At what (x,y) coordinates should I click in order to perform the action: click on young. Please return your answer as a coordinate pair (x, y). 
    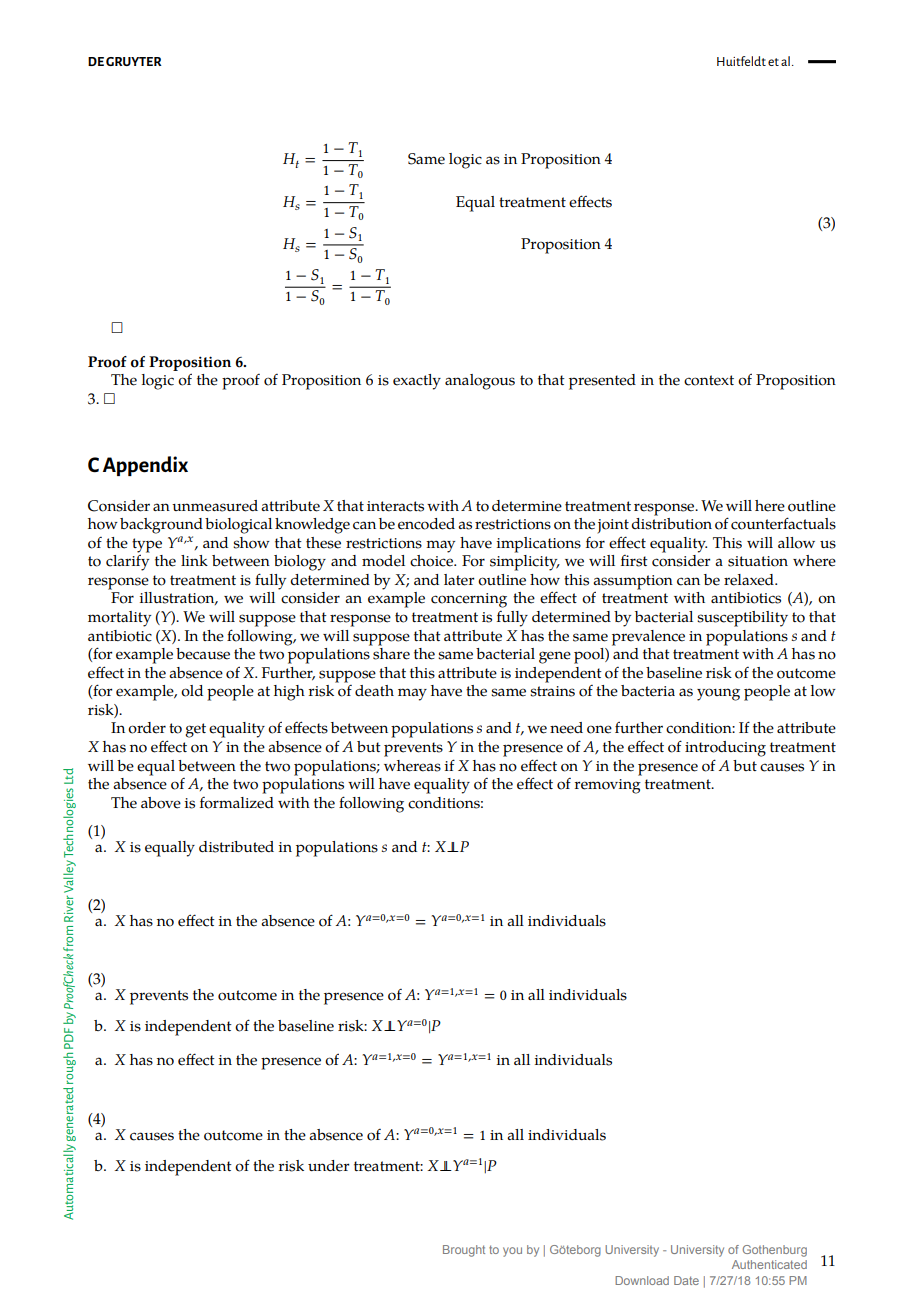
    Looking at the image, I should click on (718, 694).
